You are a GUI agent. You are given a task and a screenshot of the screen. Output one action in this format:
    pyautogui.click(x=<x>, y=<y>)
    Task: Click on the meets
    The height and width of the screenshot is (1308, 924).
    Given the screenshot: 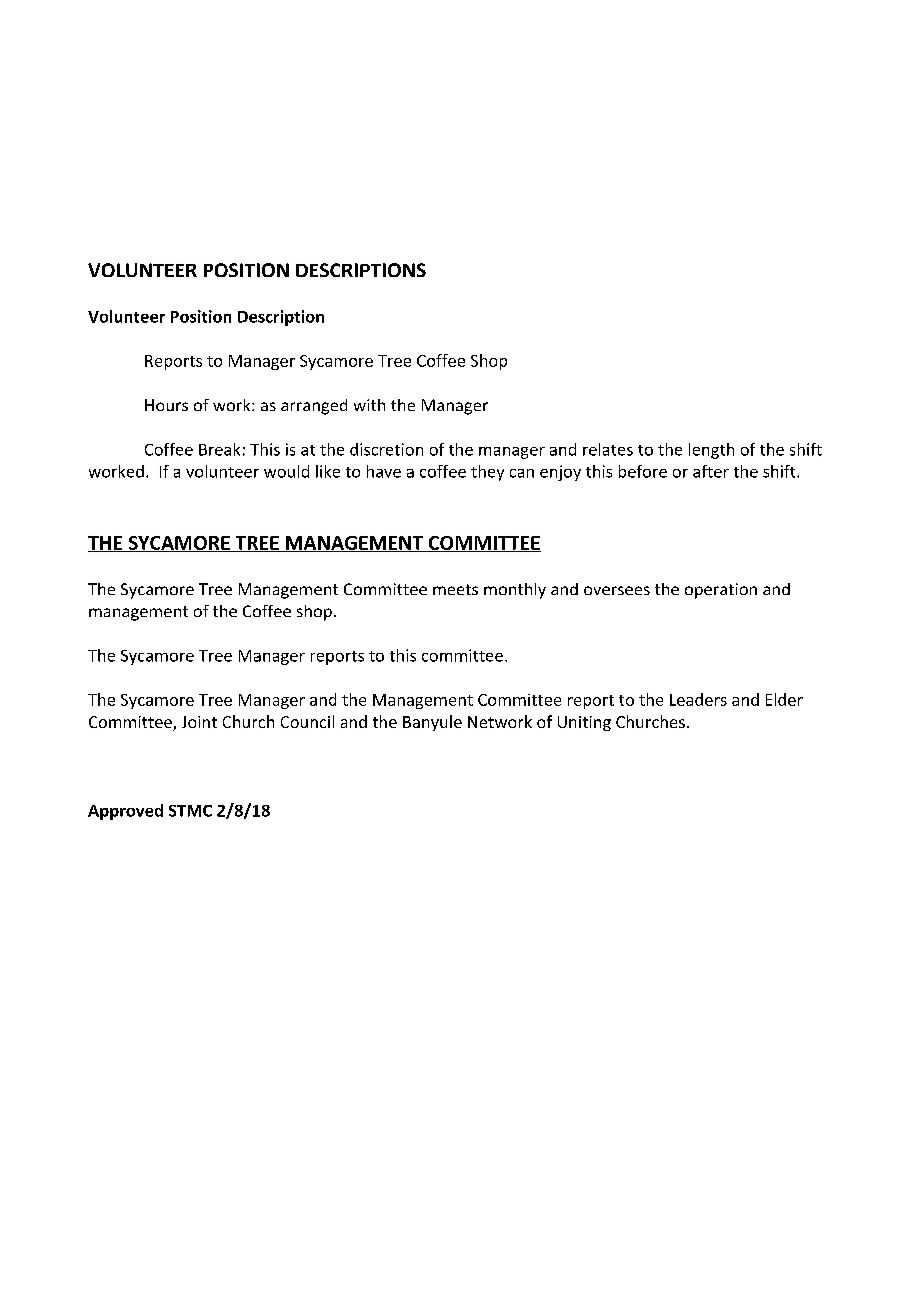 What is the action you would take?
    pyautogui.click(x=455, y=589)
